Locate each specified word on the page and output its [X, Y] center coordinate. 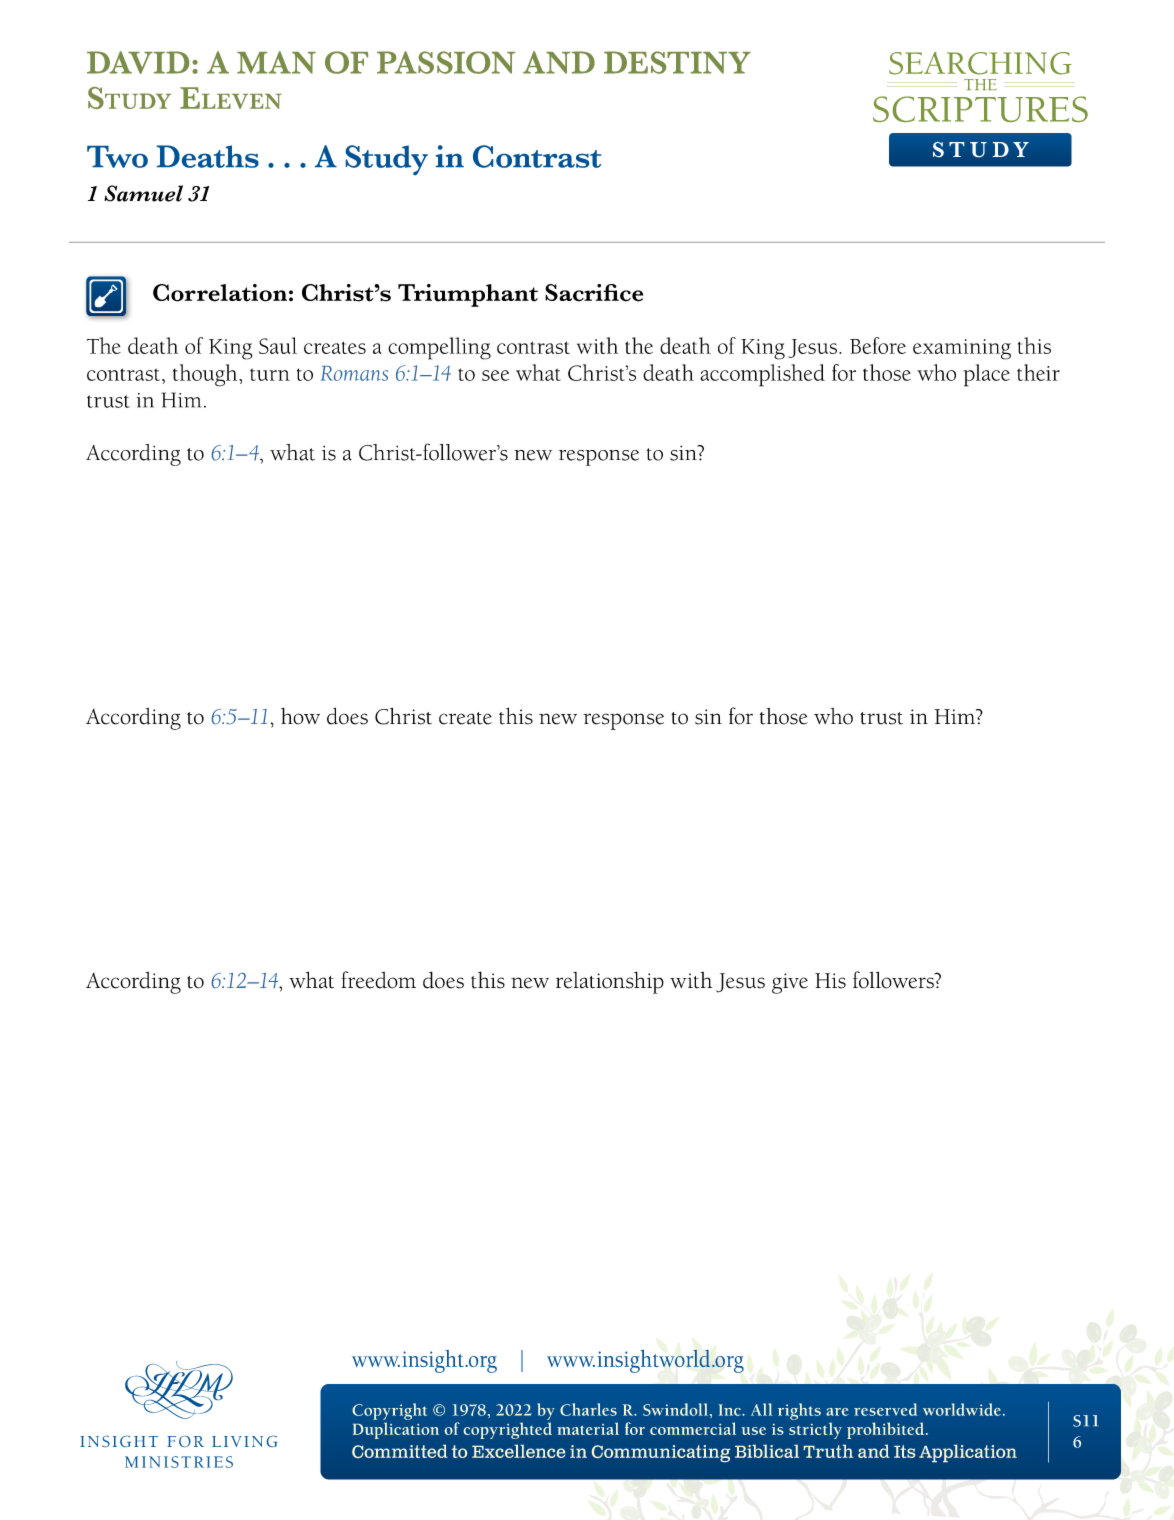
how [300, 716]
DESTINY [677, 62]
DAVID [138, 62]
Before [878, 345]
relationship [610, 983]
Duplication [396, 1430]
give [790, 983]
